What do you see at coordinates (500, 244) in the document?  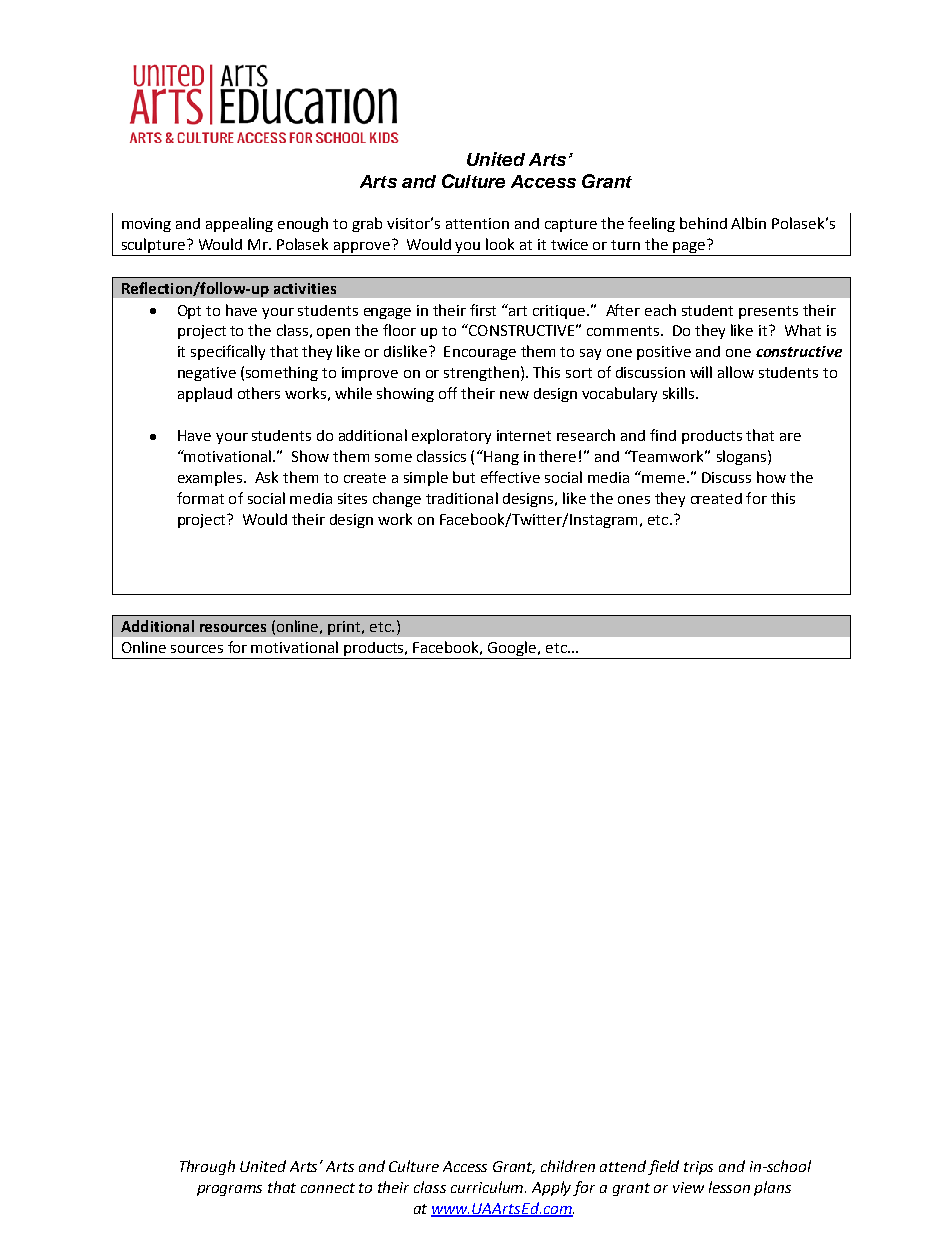 I see `look` at bounding box center [500, 244].
